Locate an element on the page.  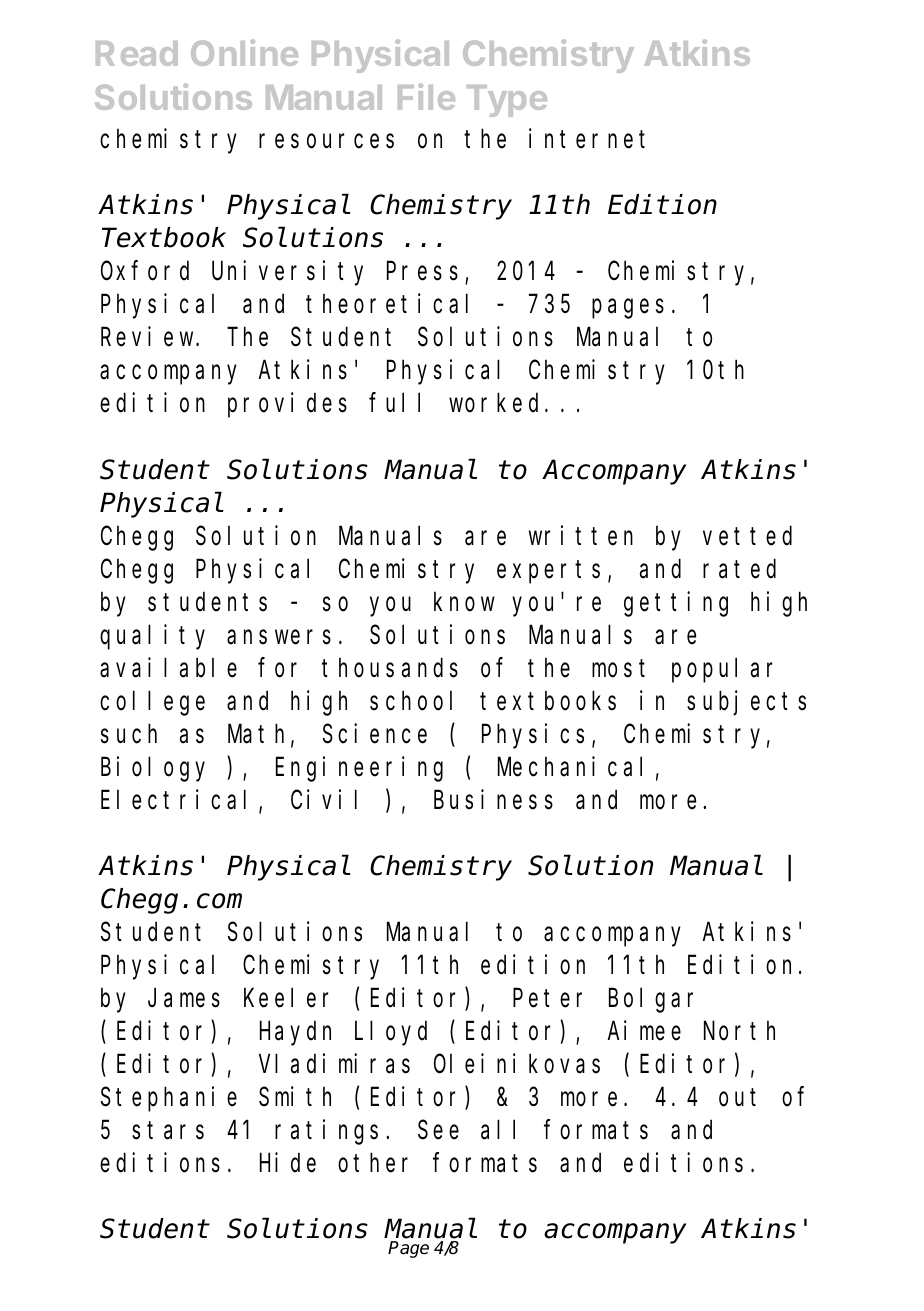
See is located at coordinates (438, 1131).
